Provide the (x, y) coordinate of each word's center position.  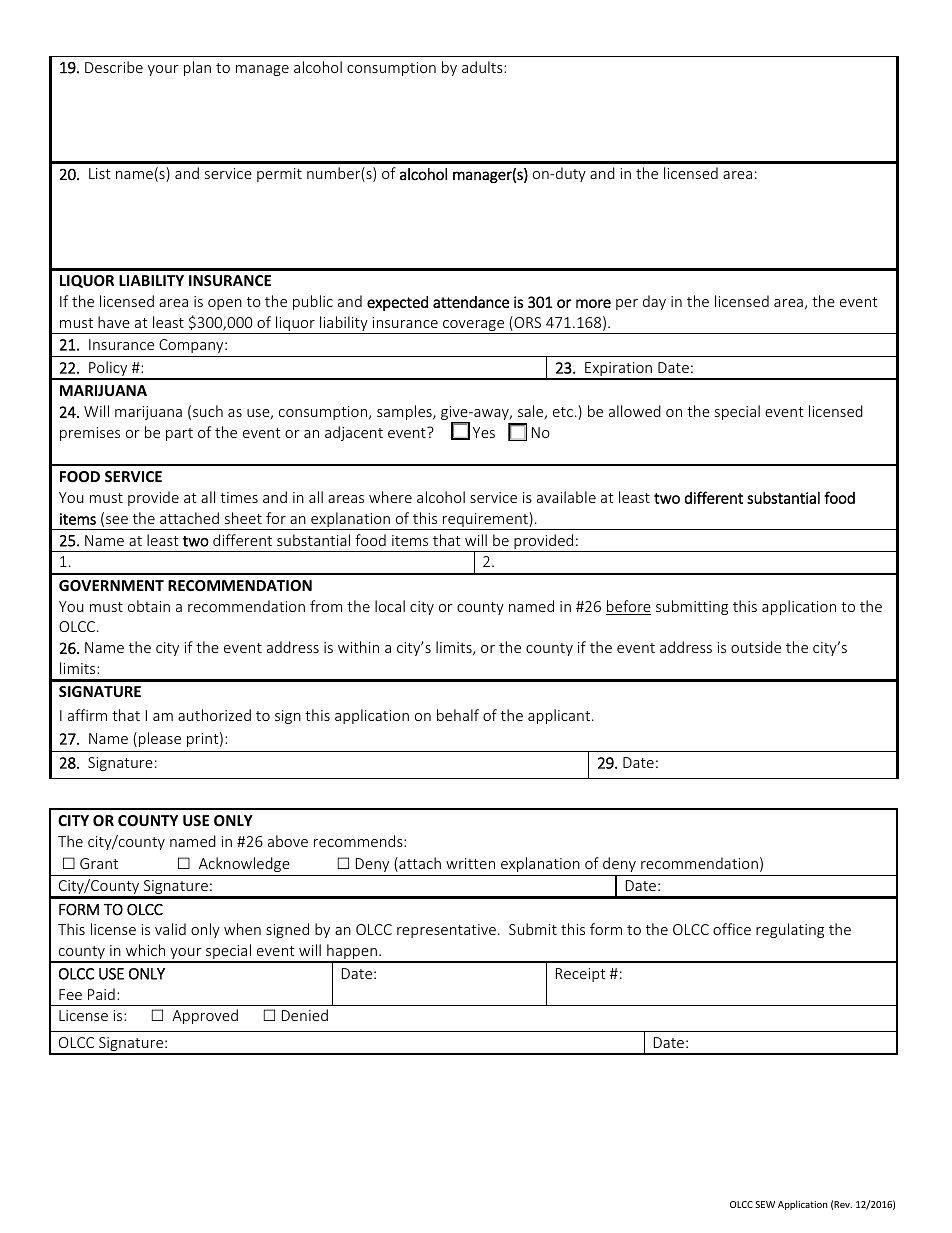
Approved (205, 1016)
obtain (149, 606)
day (654, 302)
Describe (114, 67)
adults (483, 67)
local (390, 606)
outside (756, 647)
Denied (305, 1015)
